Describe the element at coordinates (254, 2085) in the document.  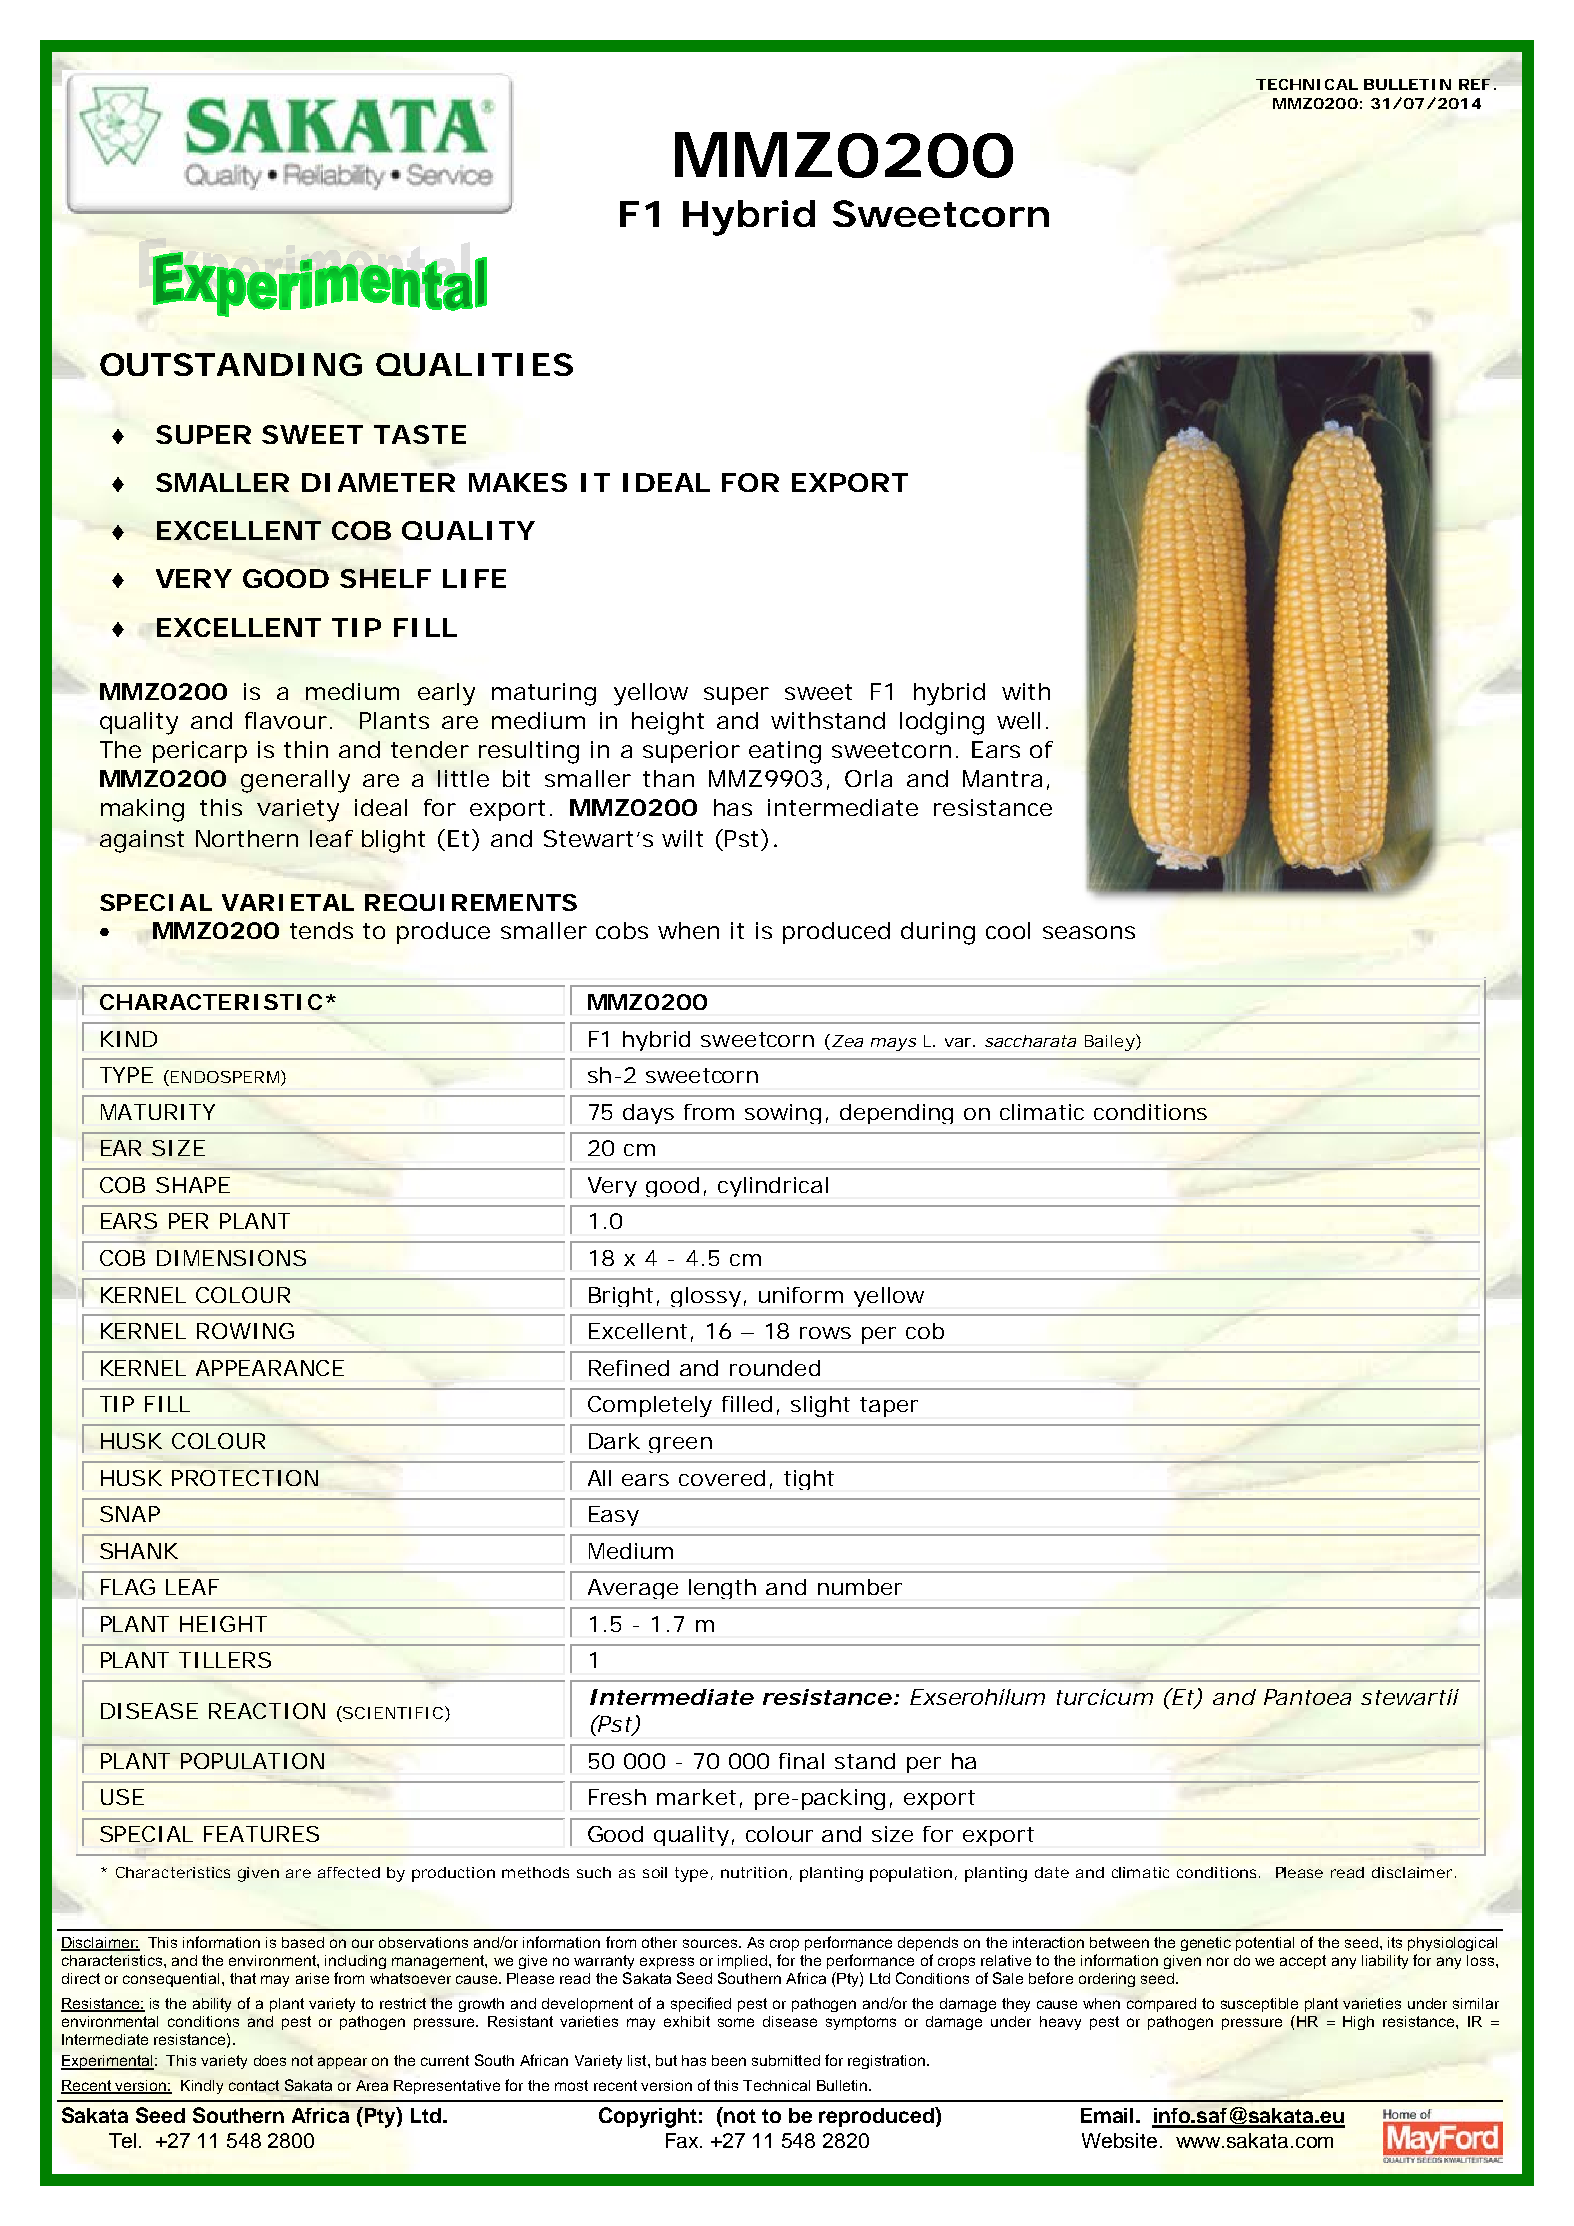
I see `contact` at that location.
